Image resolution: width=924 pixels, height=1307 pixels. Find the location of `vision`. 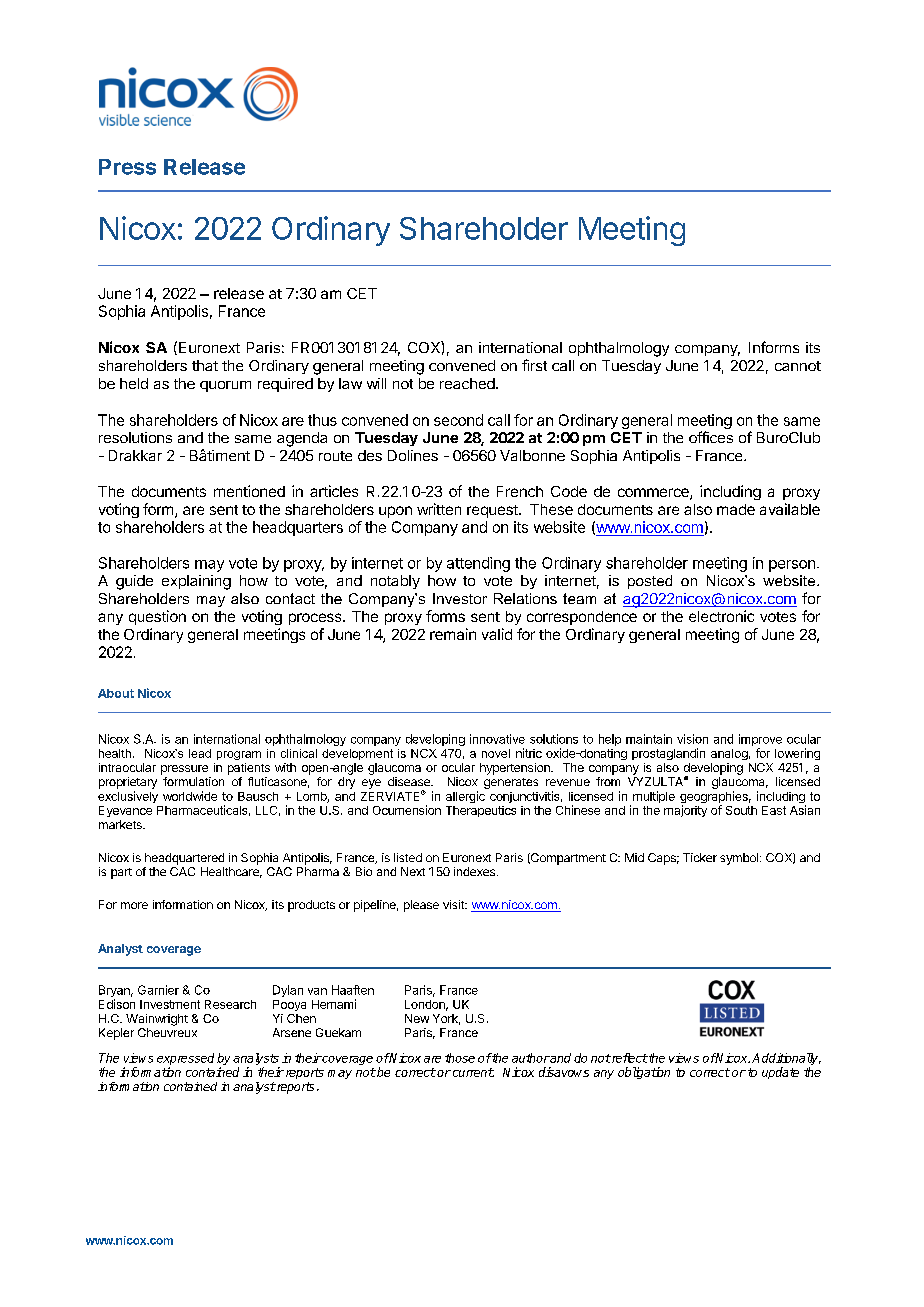

vision is located at coordinates (692, 739).
